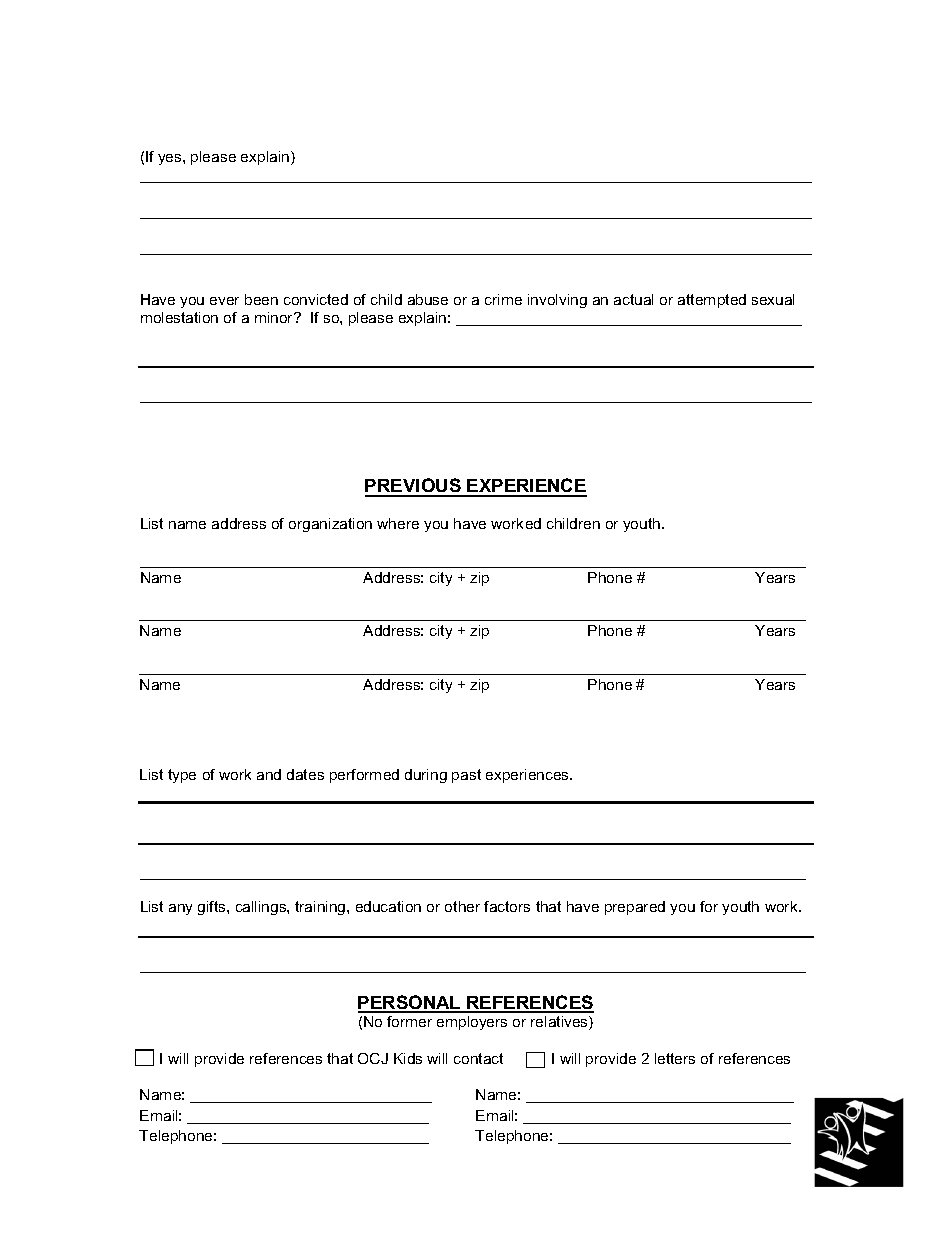  Describe the element at coordinates (712, 301) in the image. I see `attempted` at that location.
